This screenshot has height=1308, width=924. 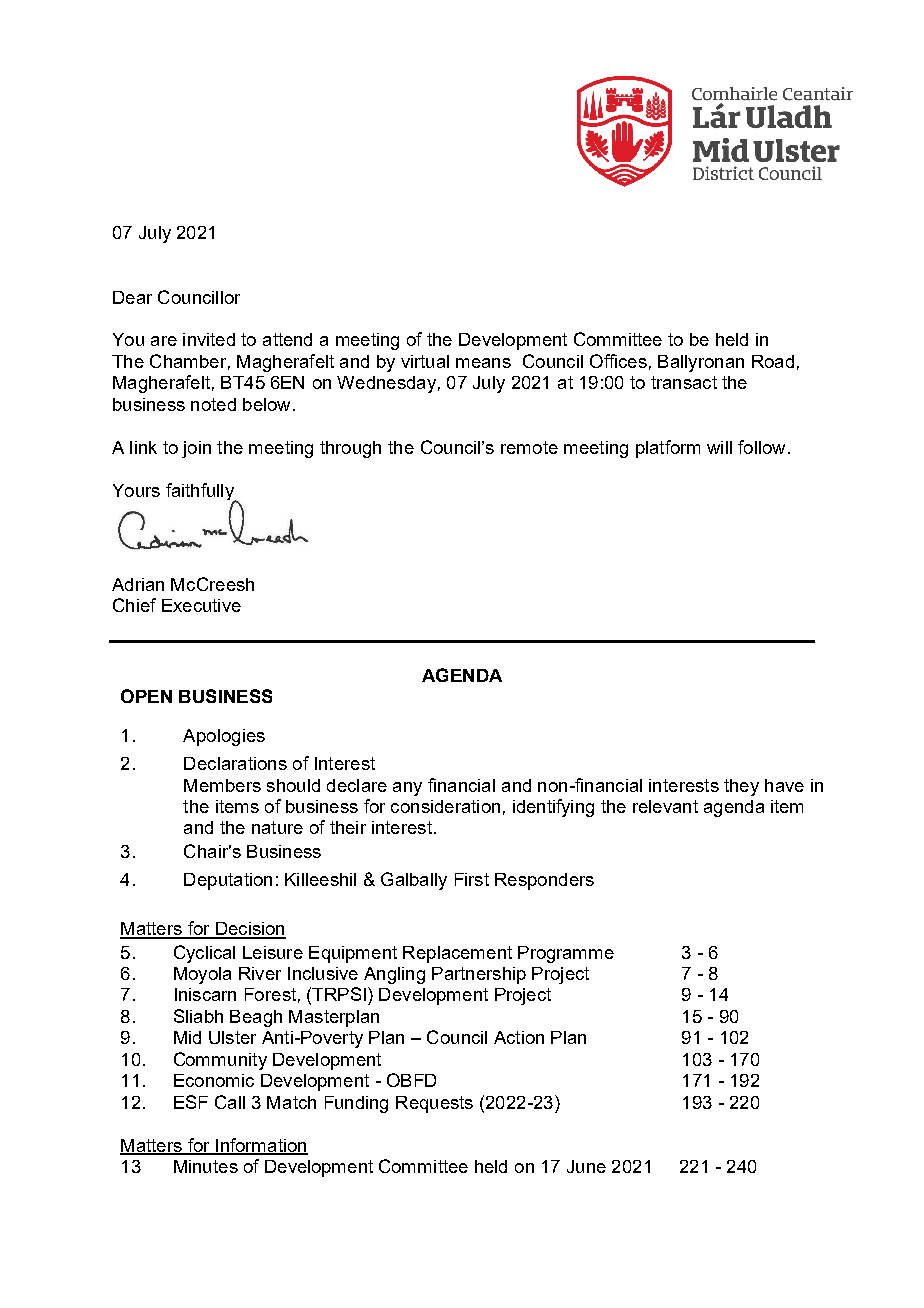 What do you see at coordinates (206, 1166) in the screenshot?
I see `Minutes` at bounding box center [206, 1166].
